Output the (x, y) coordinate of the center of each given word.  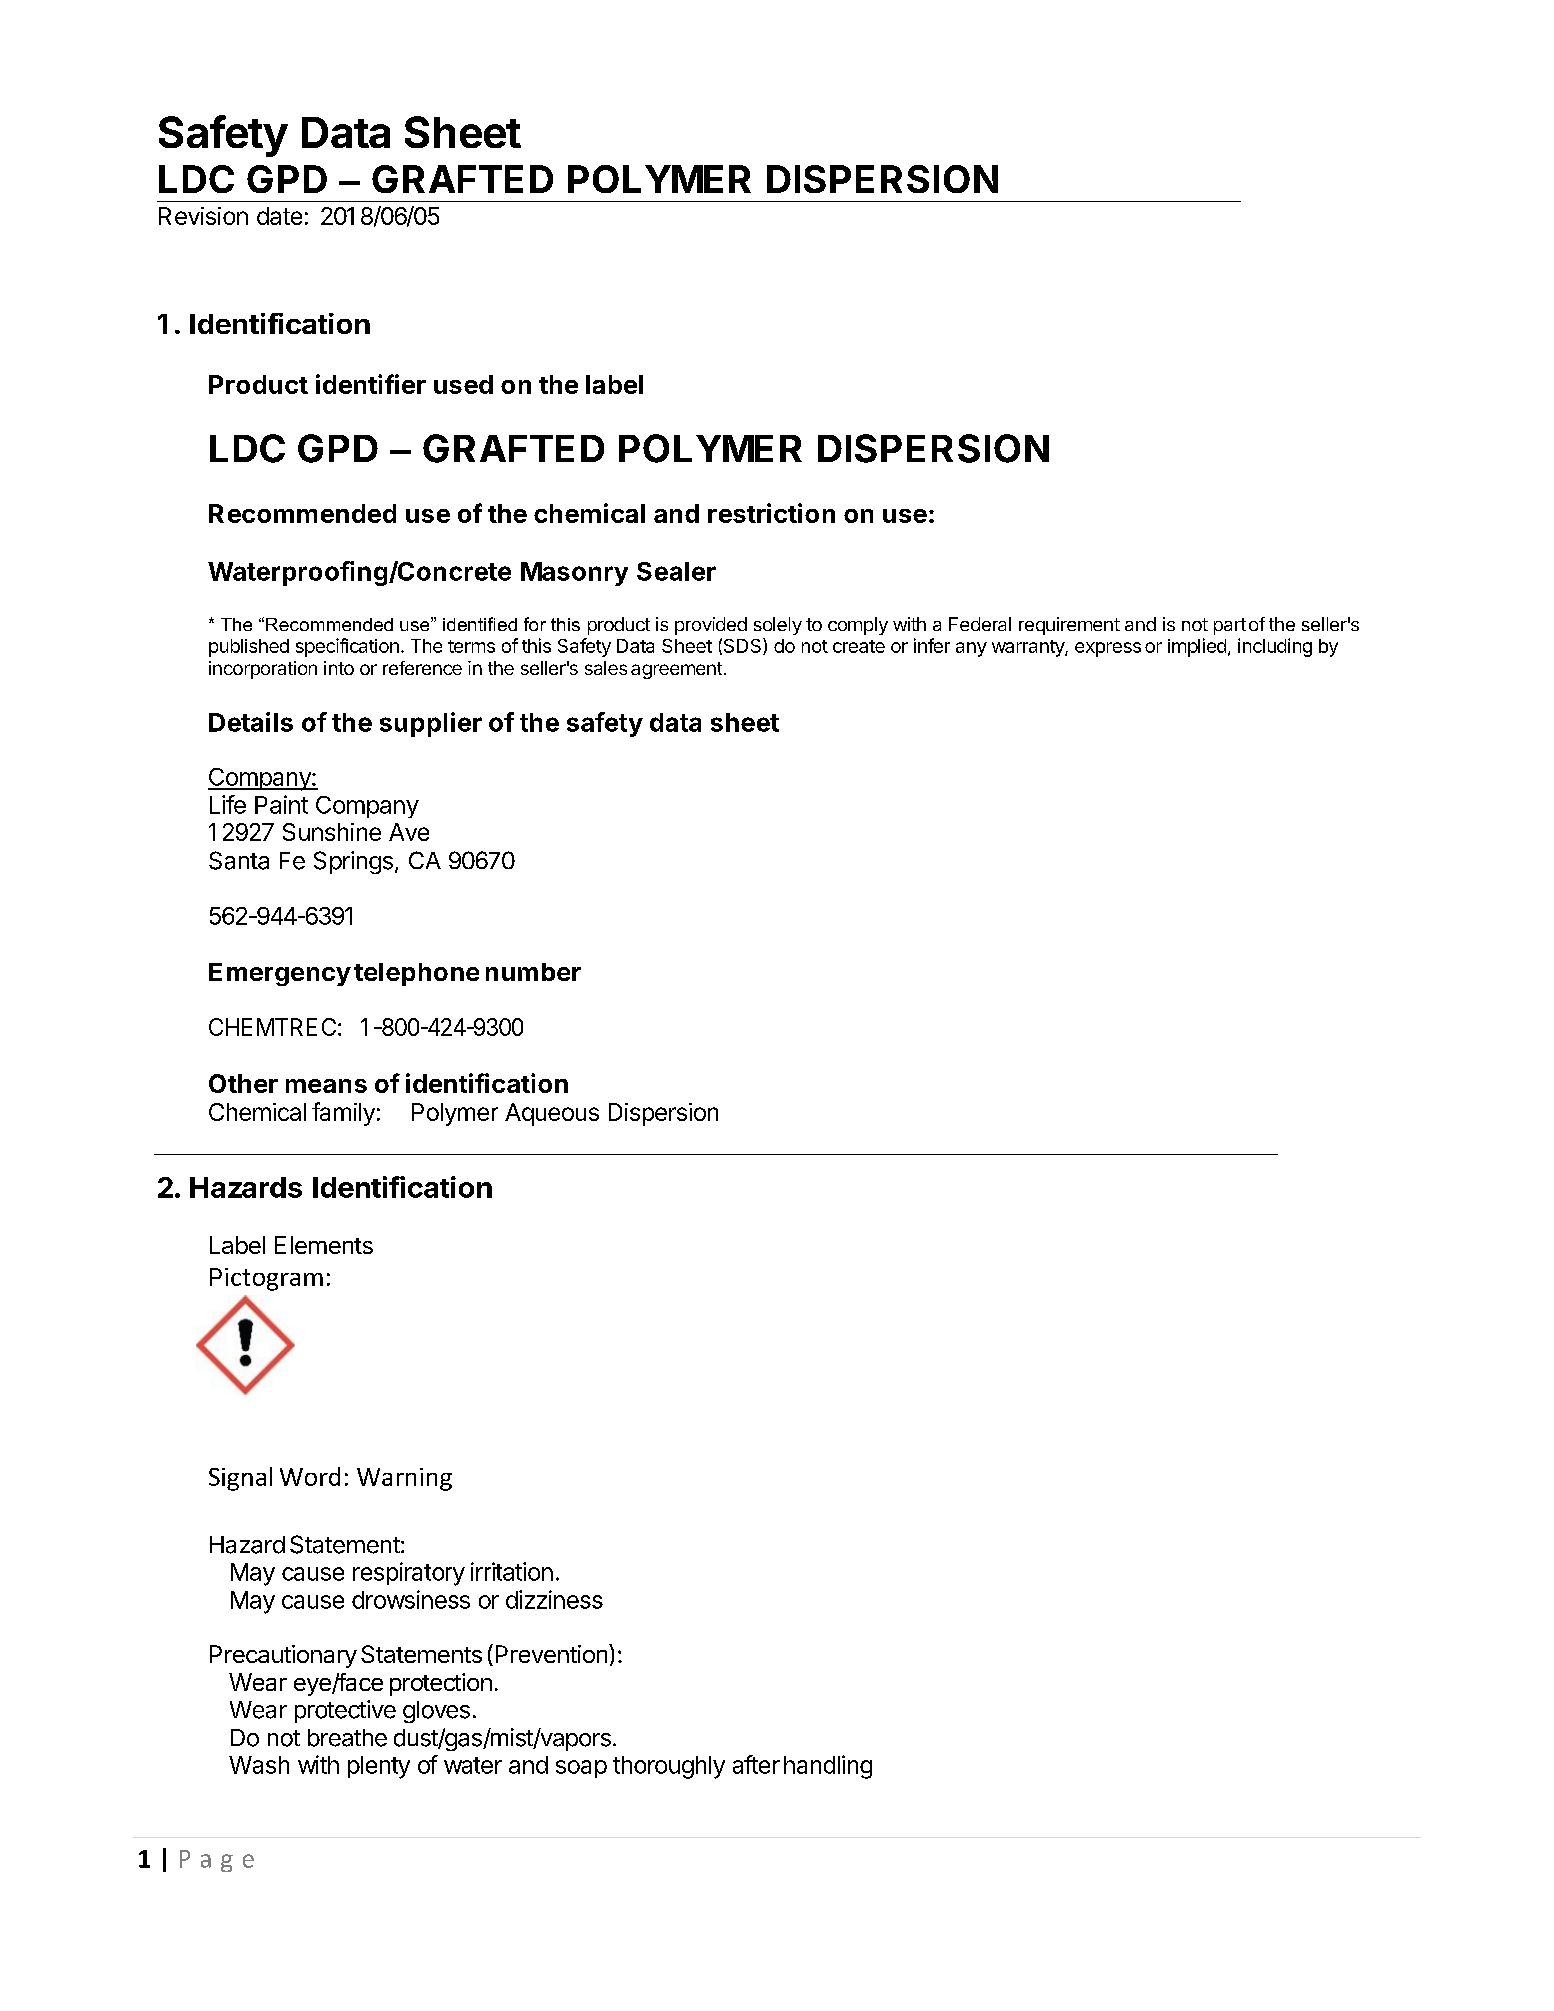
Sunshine (332, 832)
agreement (676, 670)
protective (345, 1711)
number (533, 972)
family (343, 1114)
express (1108, 649)
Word (310, 1476)
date (279, 216)
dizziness (554, 1599)
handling (828, 1767)
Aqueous (552, 1114)
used (463, 384)
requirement (1069, 626)
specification (347, 647)
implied (1197, 647)
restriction (771, 513)
